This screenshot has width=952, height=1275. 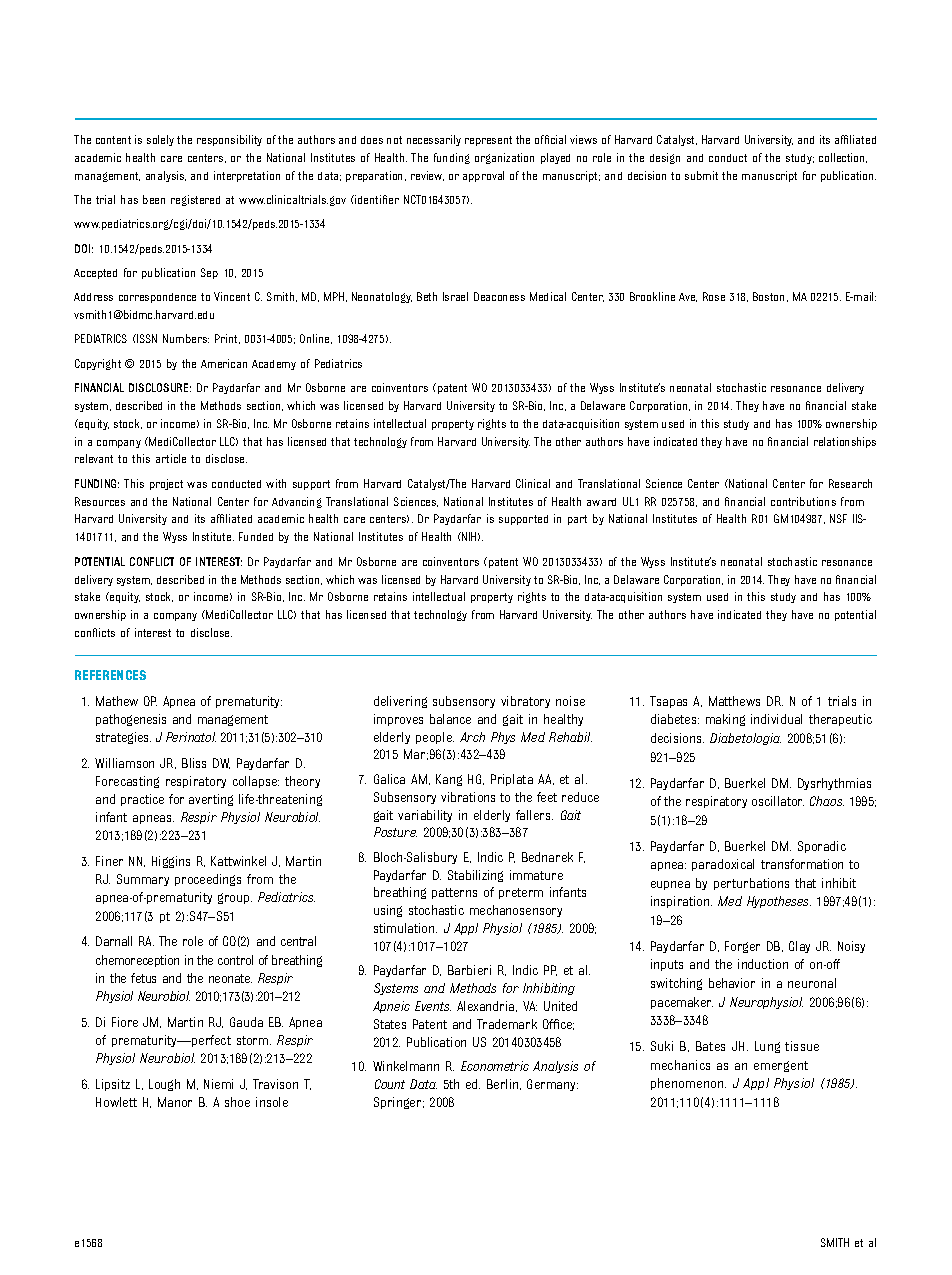 What do you see at coordinates (475, 876) in the screenshot?
I see `Stabilizing` at bounding box center [475, 876].
